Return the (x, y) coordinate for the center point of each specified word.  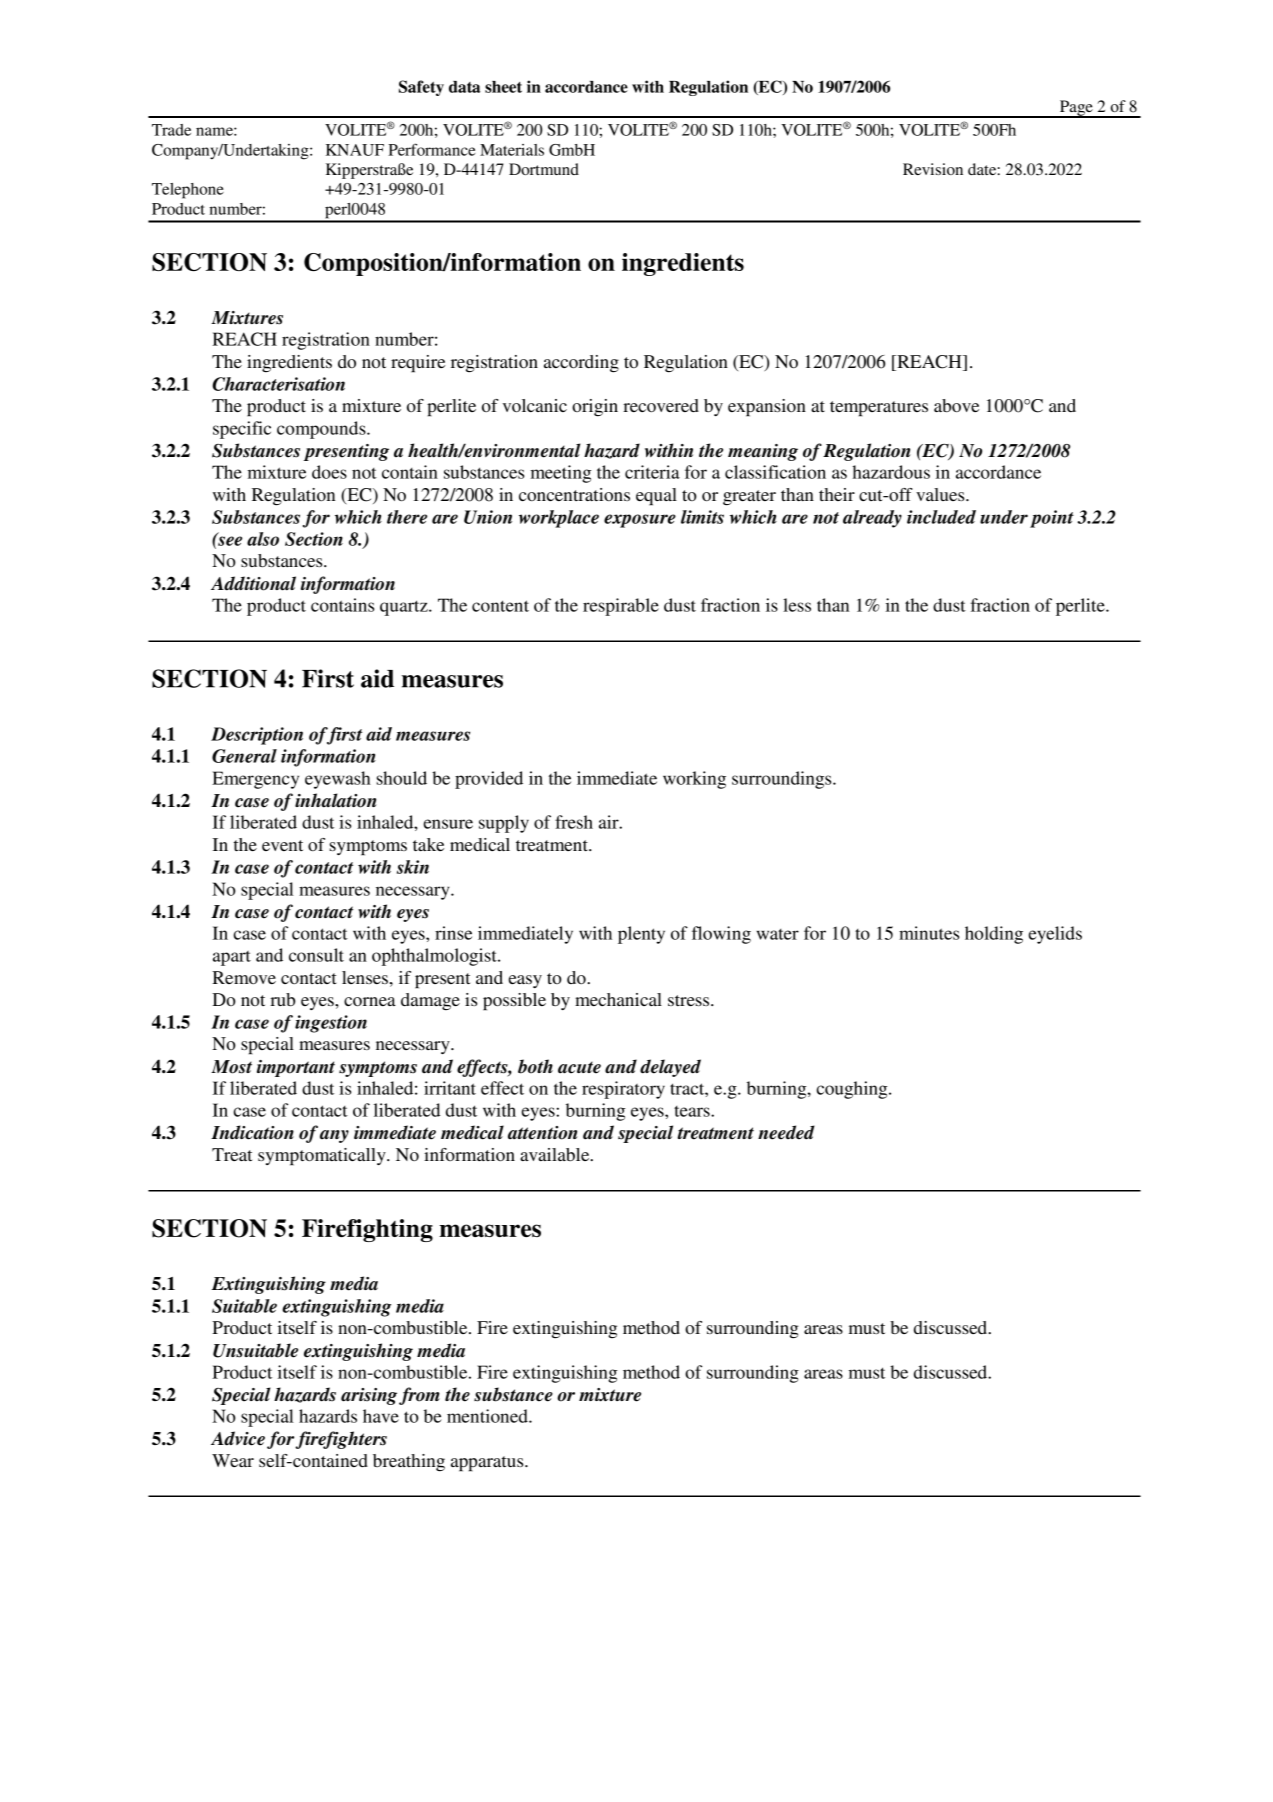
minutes (929, 933)
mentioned (488, 1416)
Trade (171, 130)
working (694, 780)
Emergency (255, 780)
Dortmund (544, 169)
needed (786, 1132)
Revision (933, 169)
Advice (238, 1438)
